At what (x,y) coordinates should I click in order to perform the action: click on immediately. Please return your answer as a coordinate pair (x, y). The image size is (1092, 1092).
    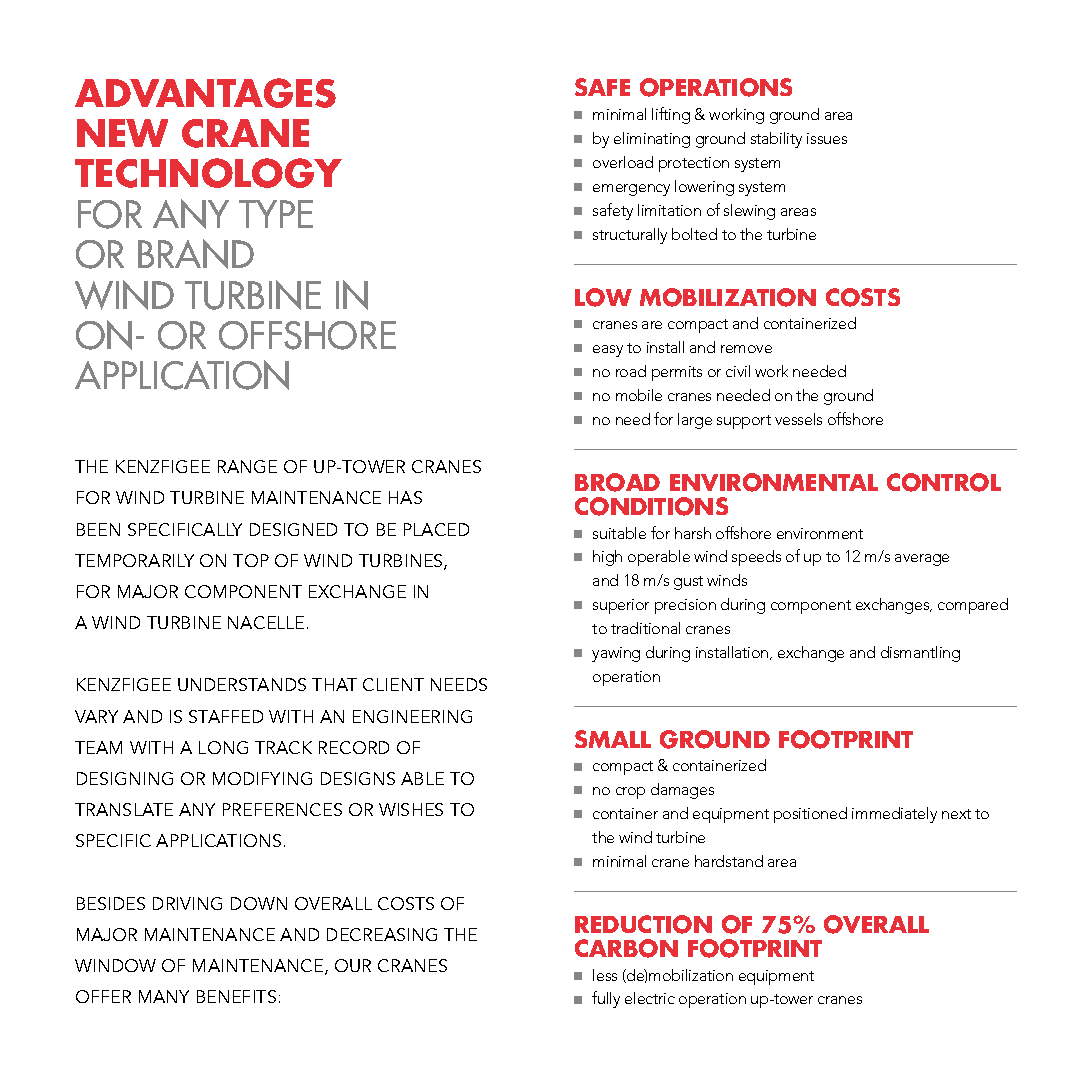
    Looking at the image, I should click on (894, 815).
